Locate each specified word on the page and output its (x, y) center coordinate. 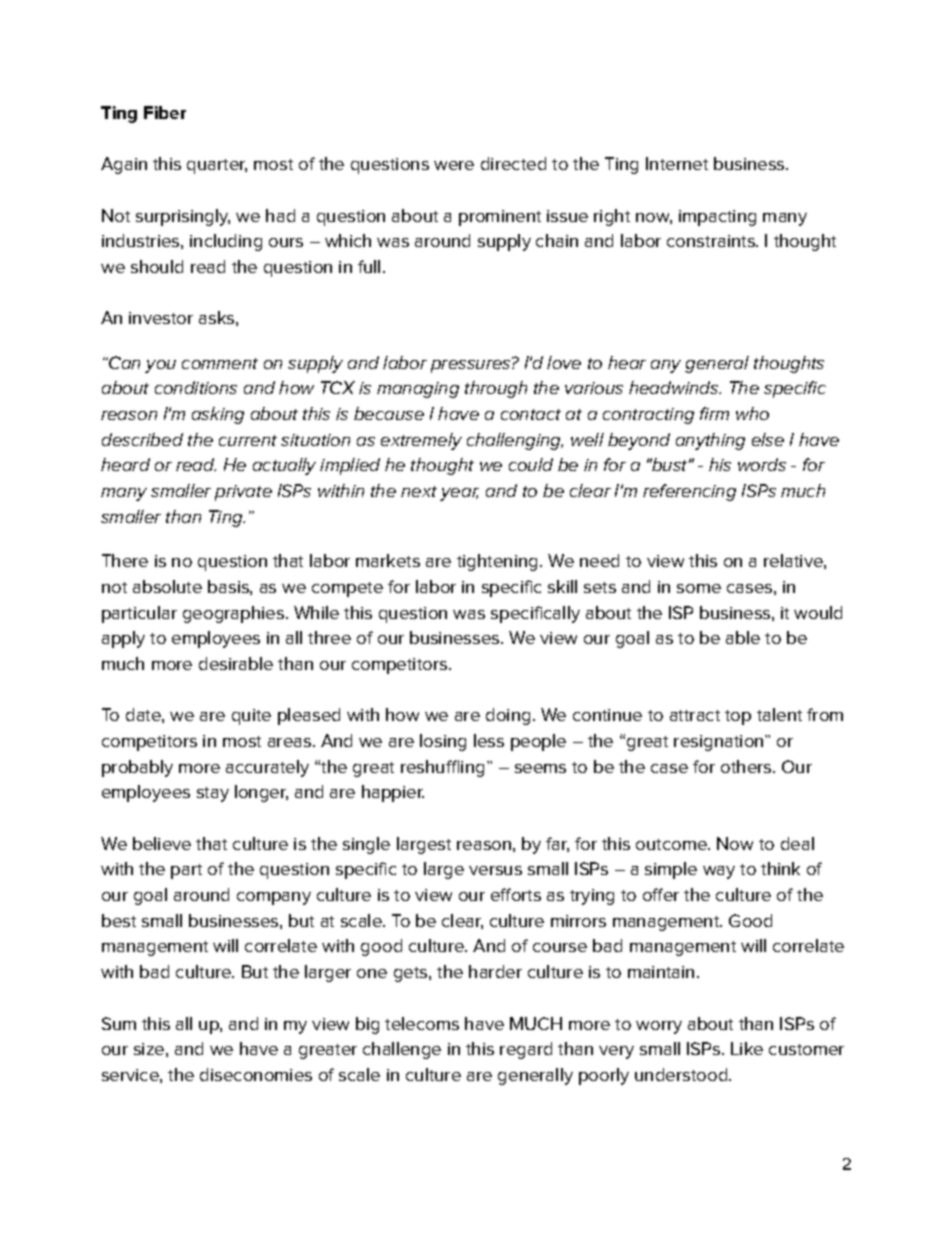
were (454, 165)
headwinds (674, 387)
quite (251, 717)
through (496, 389)
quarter (217, 166)
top (738, 717)
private (243, 493)
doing (508, 716)
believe (162, 843)
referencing (689, 492)
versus (495, 870)
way (719, 872)
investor (161, 318)
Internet (677, 163)
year (459, 494)
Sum (119, 1023)
